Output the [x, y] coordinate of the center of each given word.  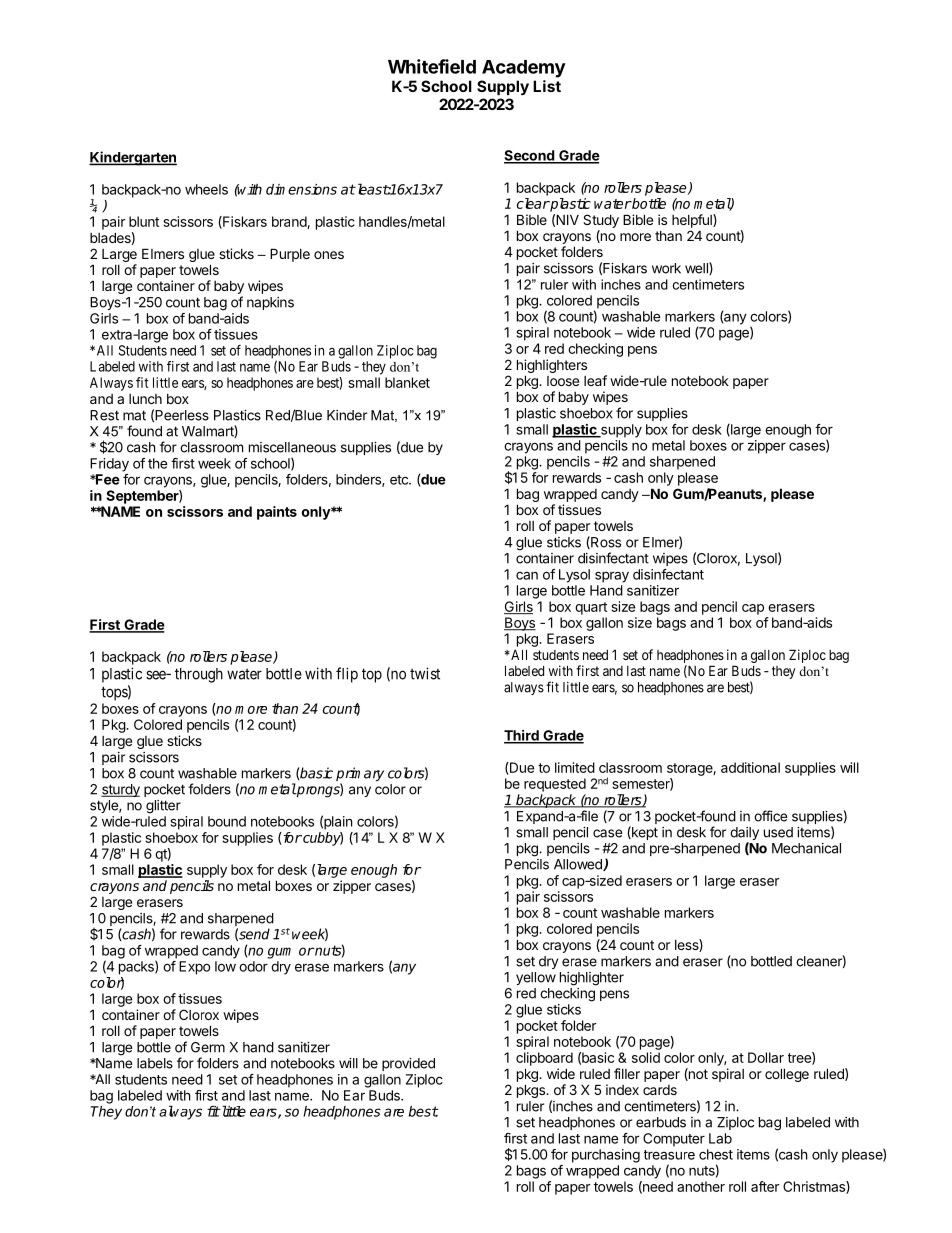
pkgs [532, 1091]
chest [716, 1154]
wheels [206, 189]
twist [425, 673]
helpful [693, 221]
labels [155, 1063]
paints [277, 513]
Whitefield [432, 66]
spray [612, 577]
